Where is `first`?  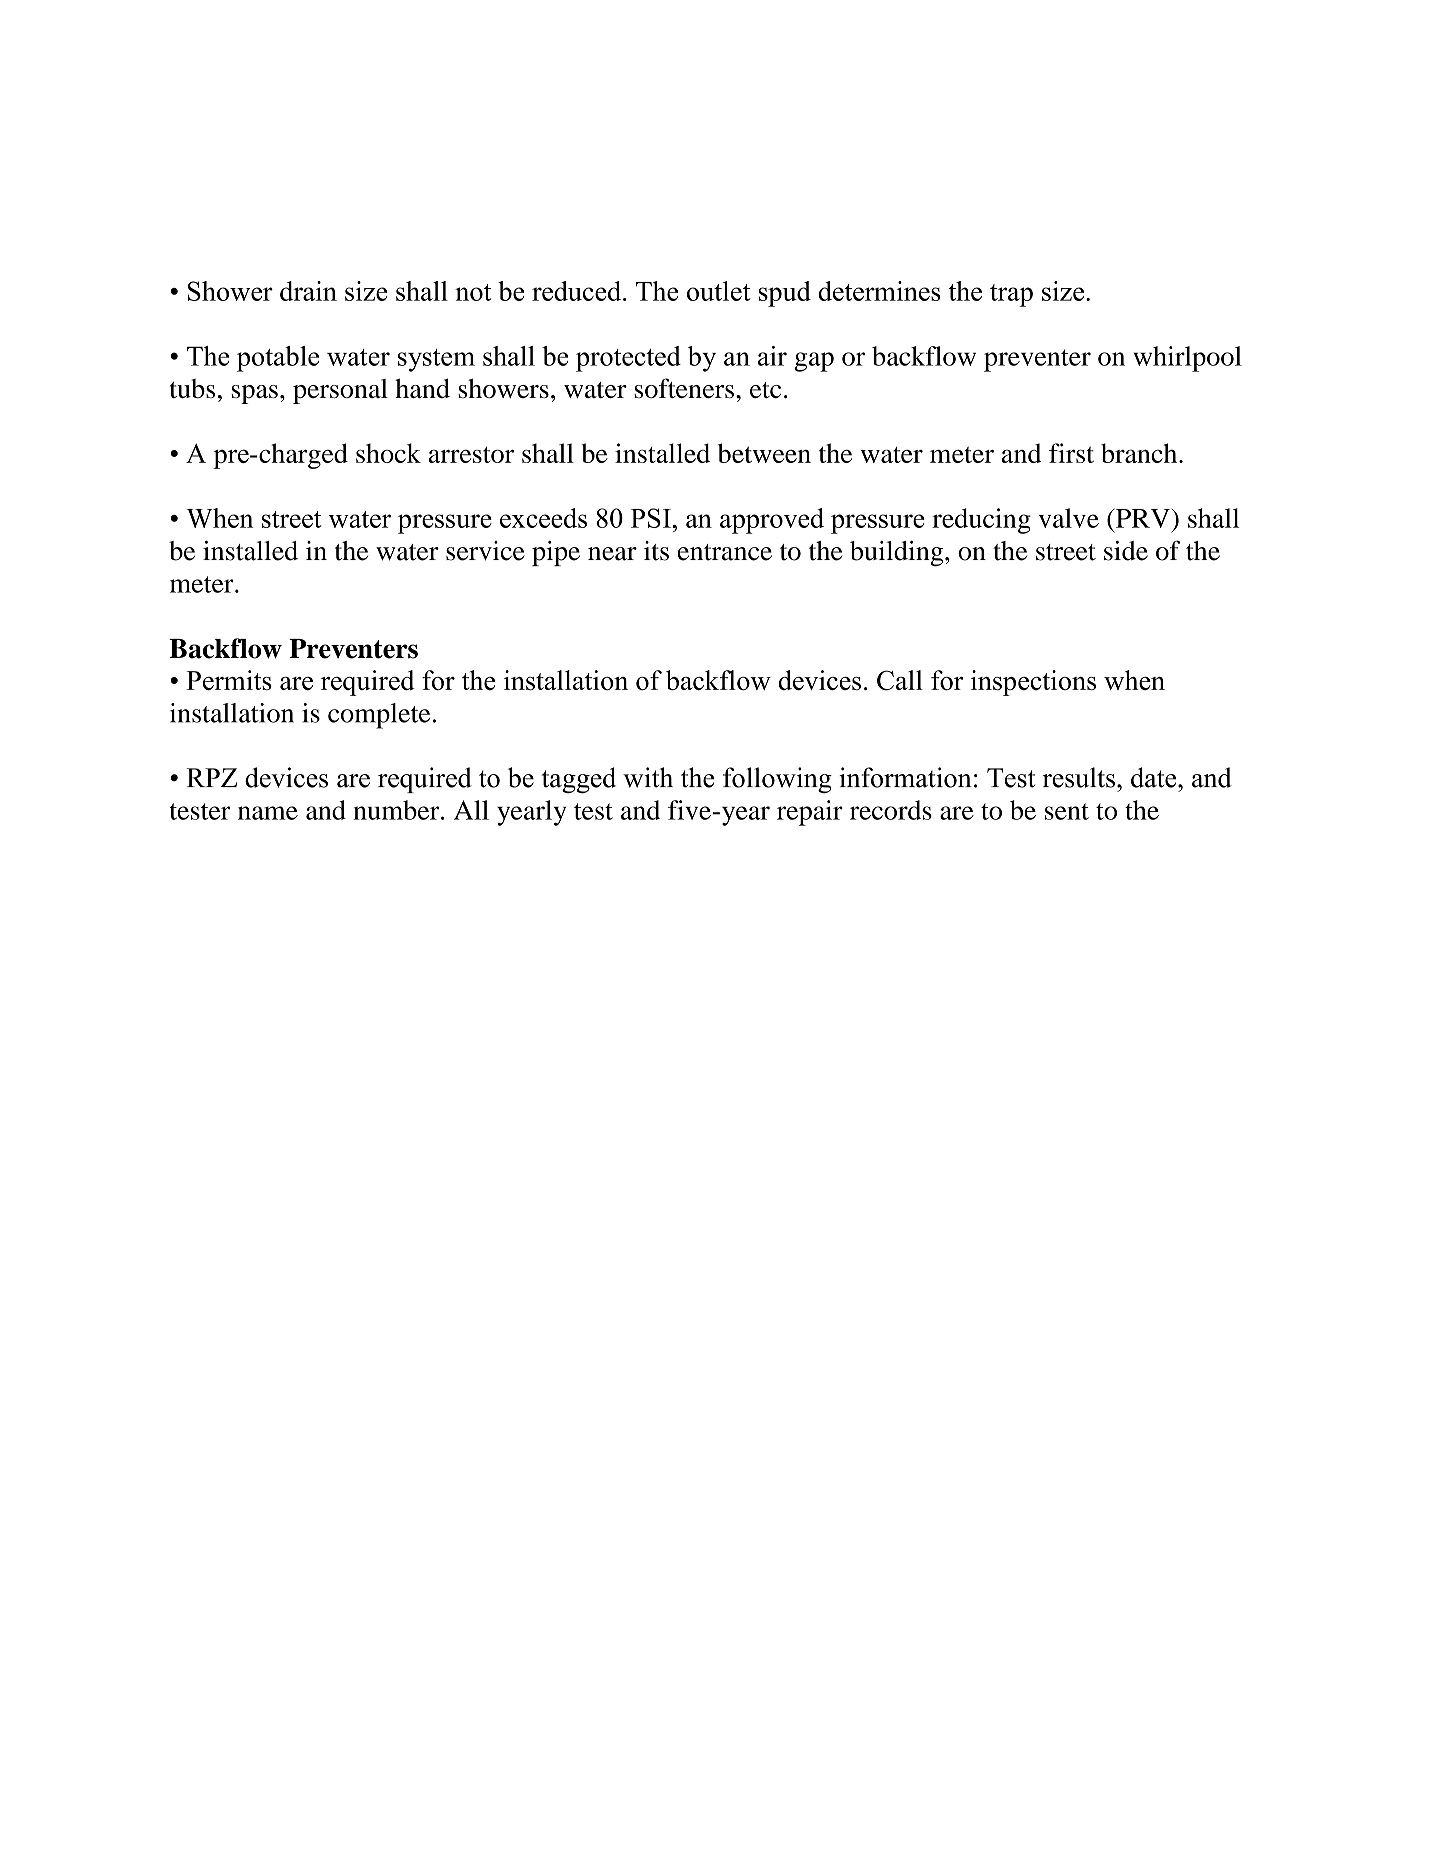 first is located at coordinates (1071, 453).
